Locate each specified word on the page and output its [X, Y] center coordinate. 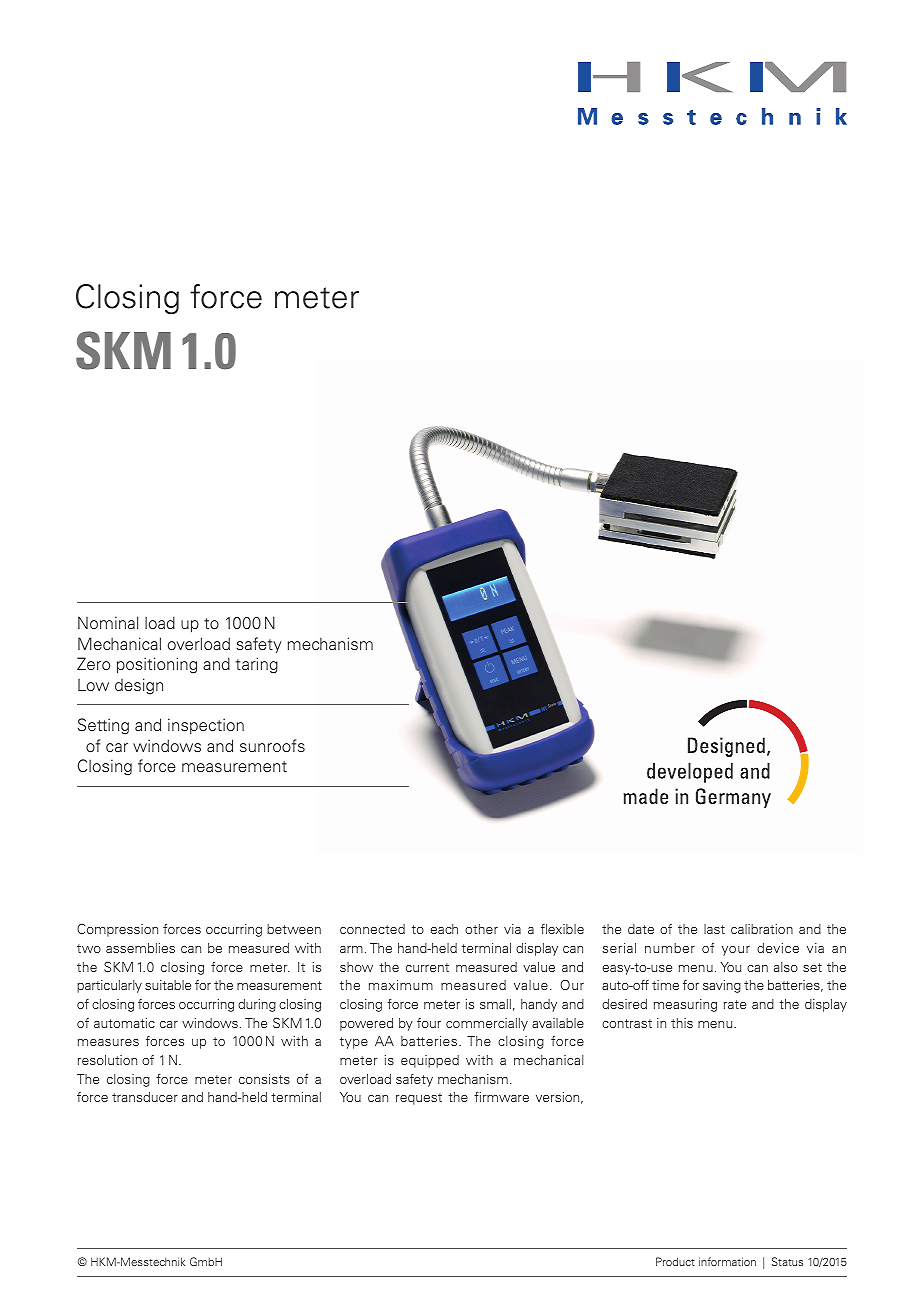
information [727, 1261]
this [682, 1023]
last [714, 929]
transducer [145, 1097]
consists [264, 1079]
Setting [103, 726]
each [444, 929]
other [481, 929]
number [670, 948]
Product [675, 1261]
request [419, 1099]
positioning [157, 665]
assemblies [140, 948]
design [139, 686]
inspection [206, 726]
